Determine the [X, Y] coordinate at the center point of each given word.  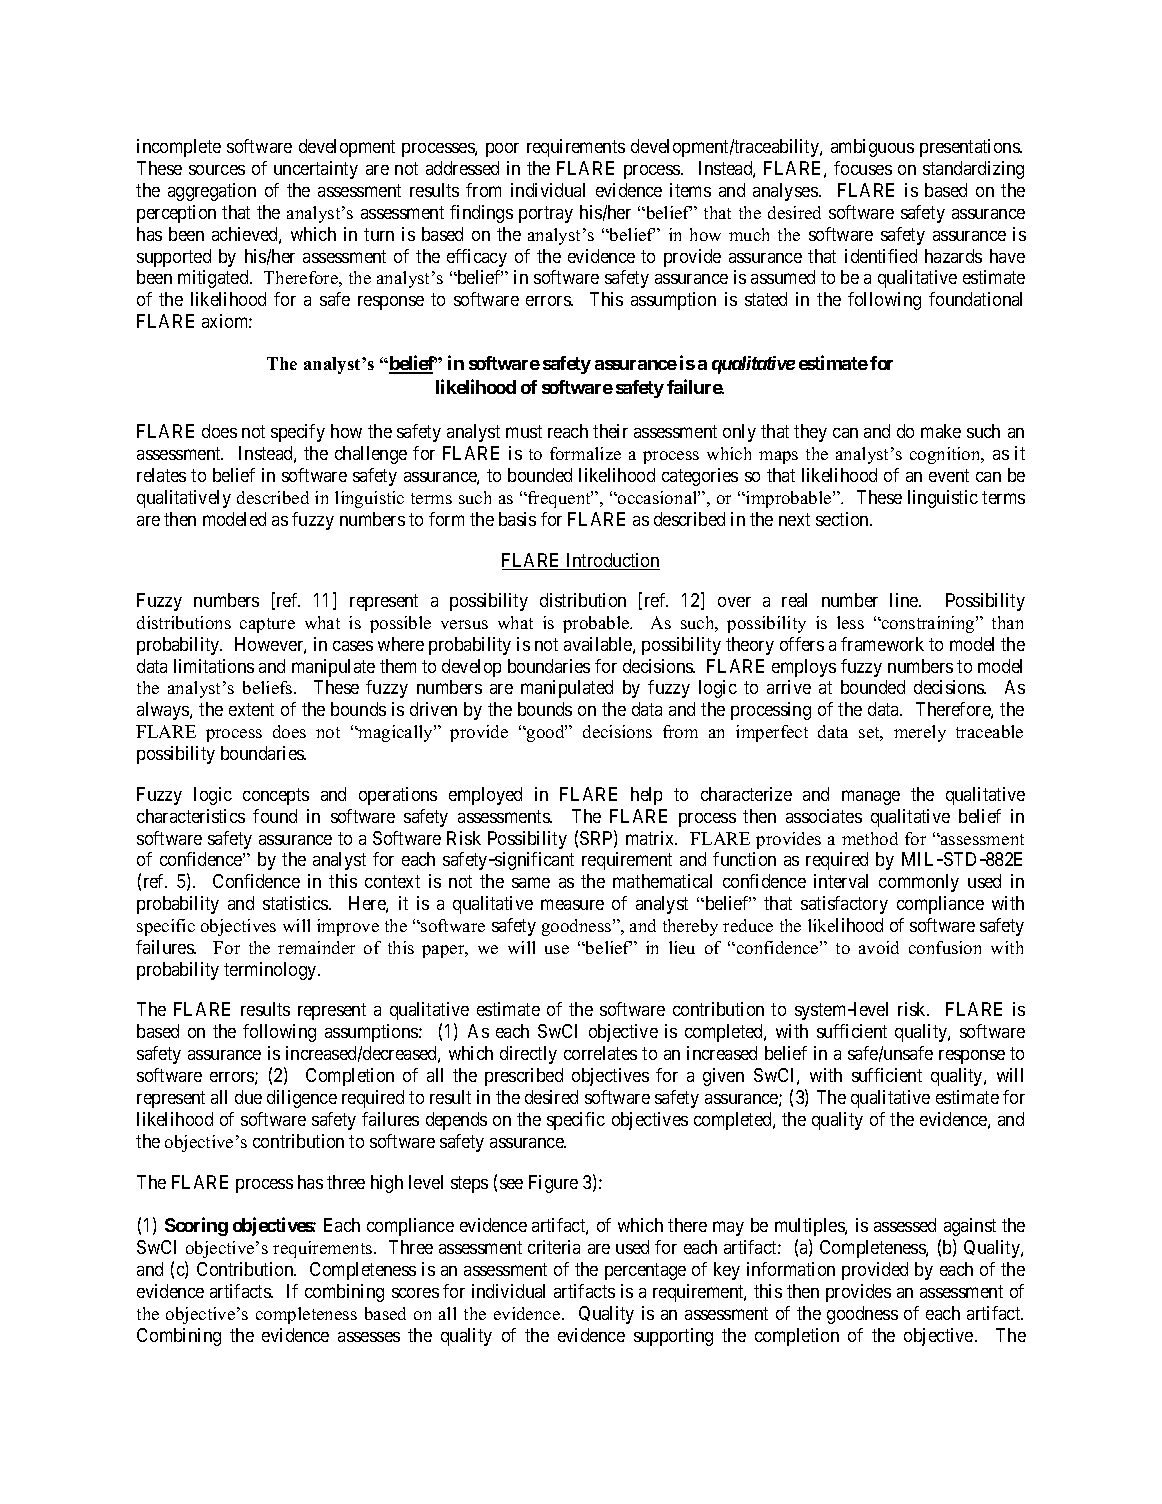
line [905, 600]
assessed [905, 1225]
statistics [296, 903]
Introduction [612, 561]
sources [217, 170]
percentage [645, 1271]
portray [546, 214]
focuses [863, 168]
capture [267, 625]
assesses [369, 1337]
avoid [879, 947]
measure [572, 904]
